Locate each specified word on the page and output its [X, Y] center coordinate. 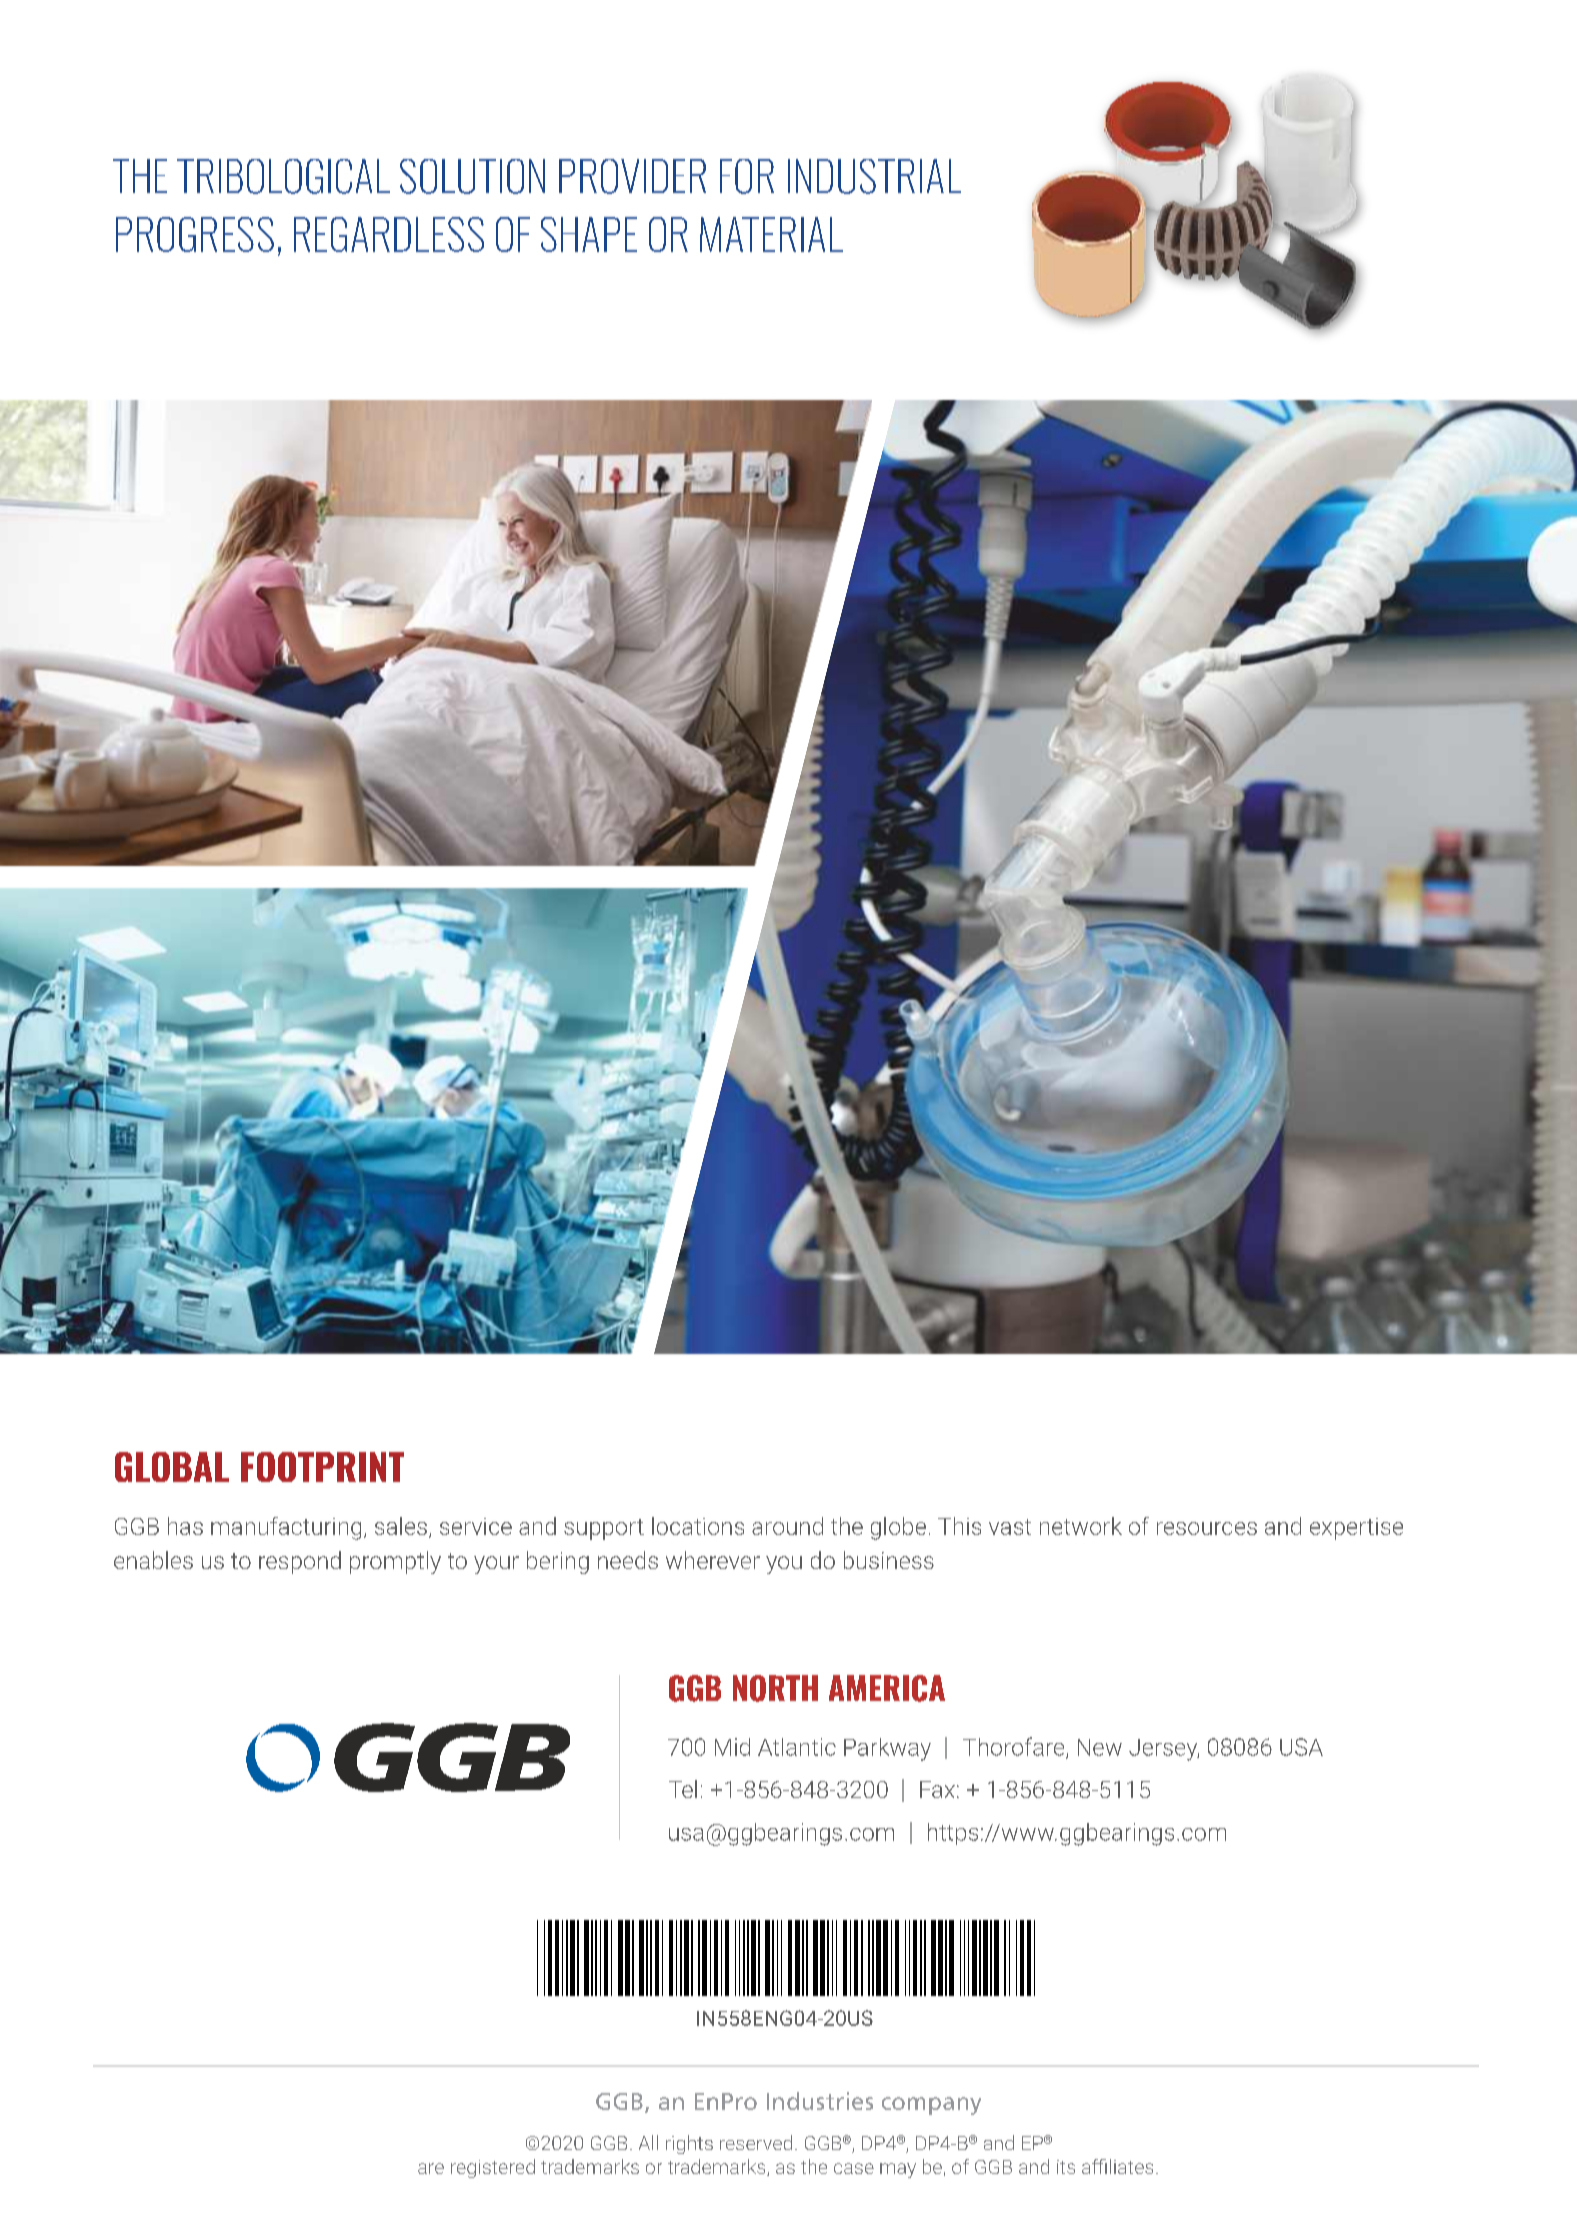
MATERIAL [771, 234]
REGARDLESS [389, 234]
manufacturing [286, 1528]
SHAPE [589, 234]
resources [1207, 1528]
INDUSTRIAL [874, 176]
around [787, 1526]
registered [493, 2168]
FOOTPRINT [322, 1467]
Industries [820, 2101]
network [1081, 1526]
